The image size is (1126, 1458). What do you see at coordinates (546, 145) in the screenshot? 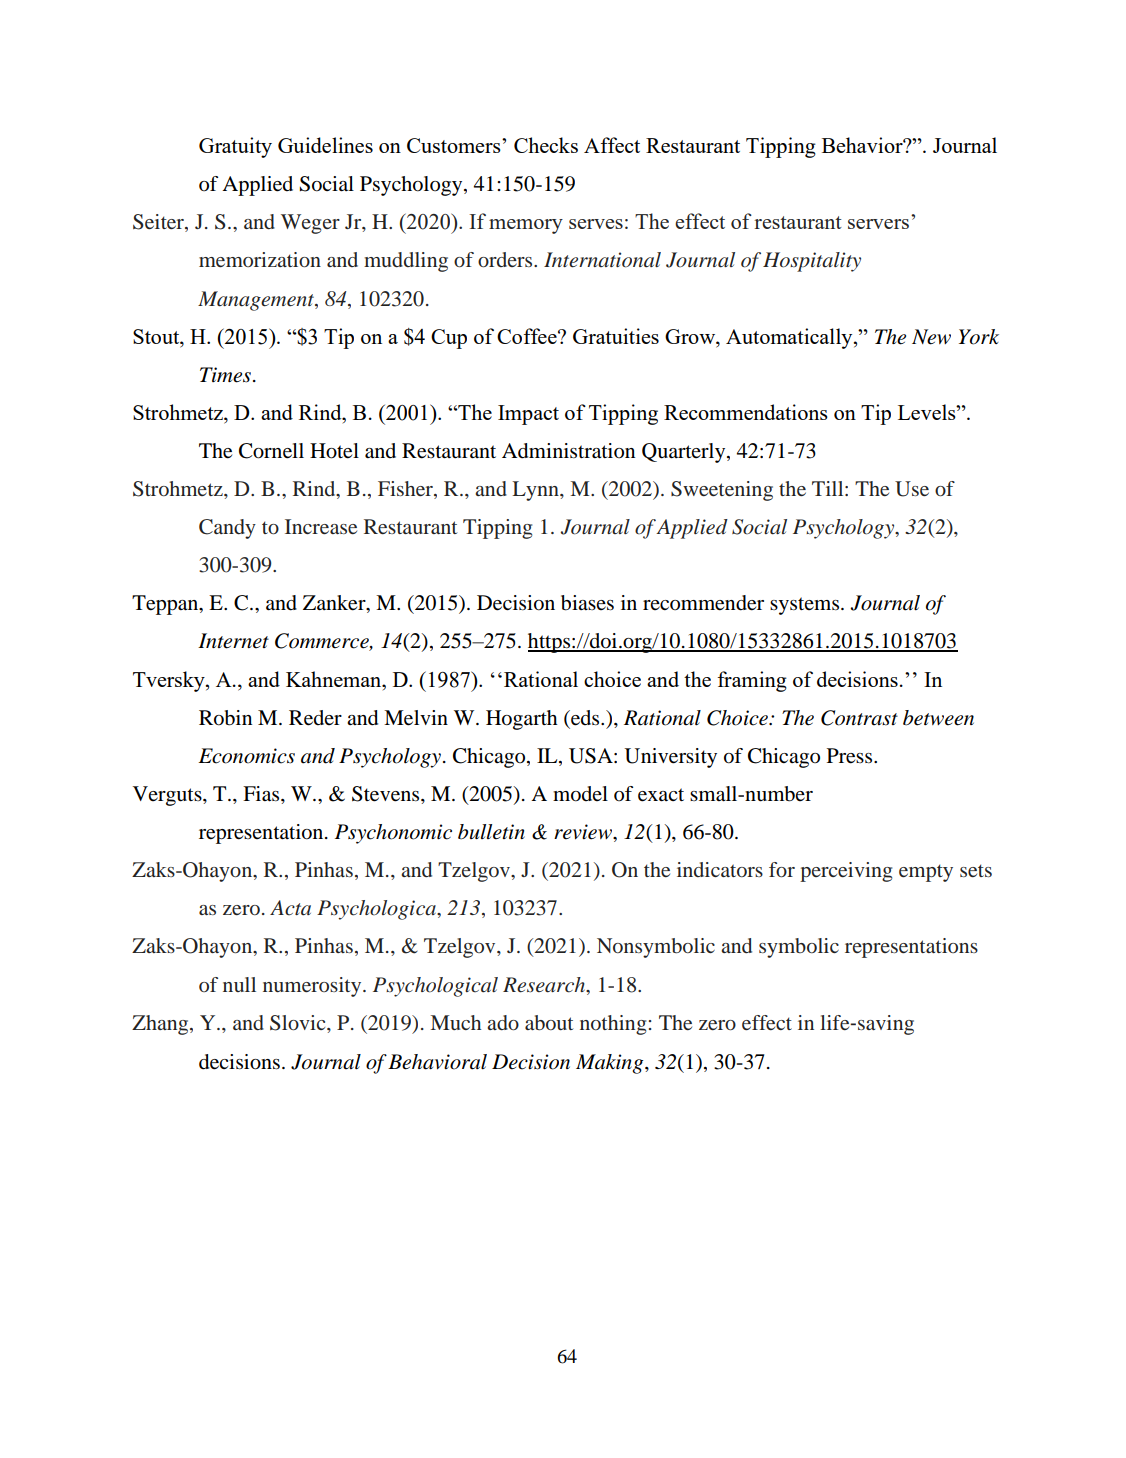
I see `Checks` at bounding box center [546, 145].
